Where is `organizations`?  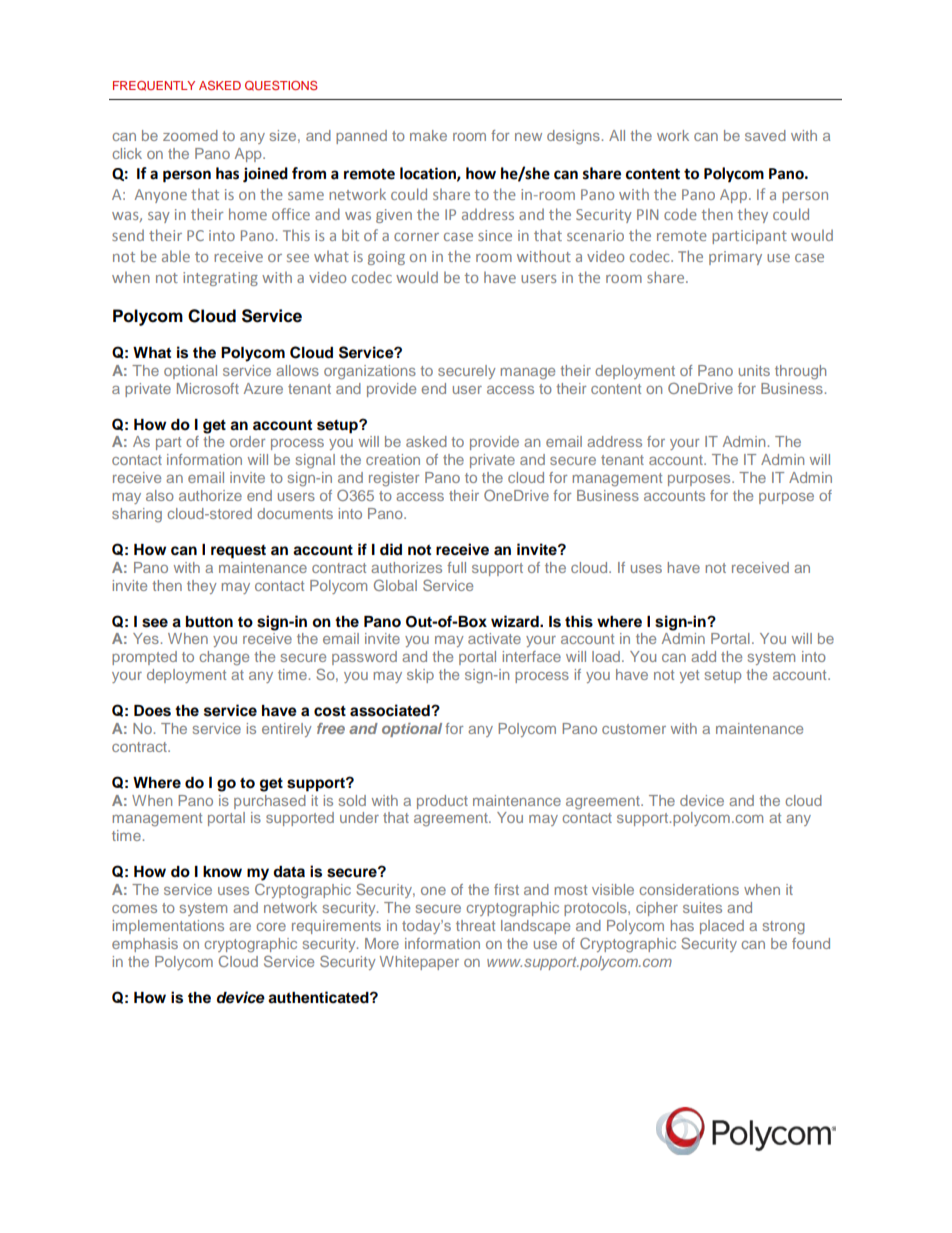 organizations is located at coordinates (370, 372).
